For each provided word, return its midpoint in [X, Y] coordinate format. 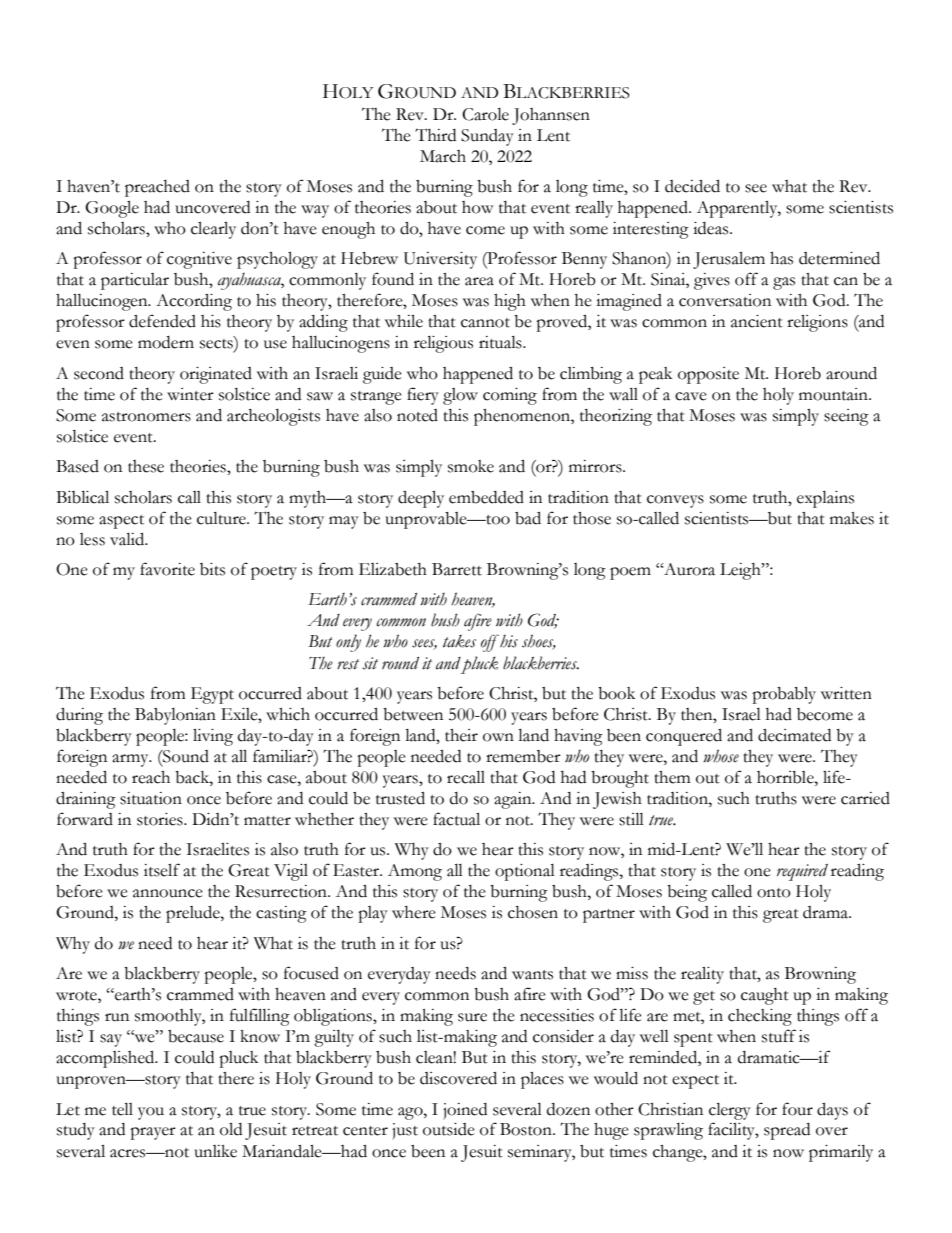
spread [787, 1131]
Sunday [487, 137]
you [151, 1113]
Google [112, 209]
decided [692, 186]
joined [465, 1111]
